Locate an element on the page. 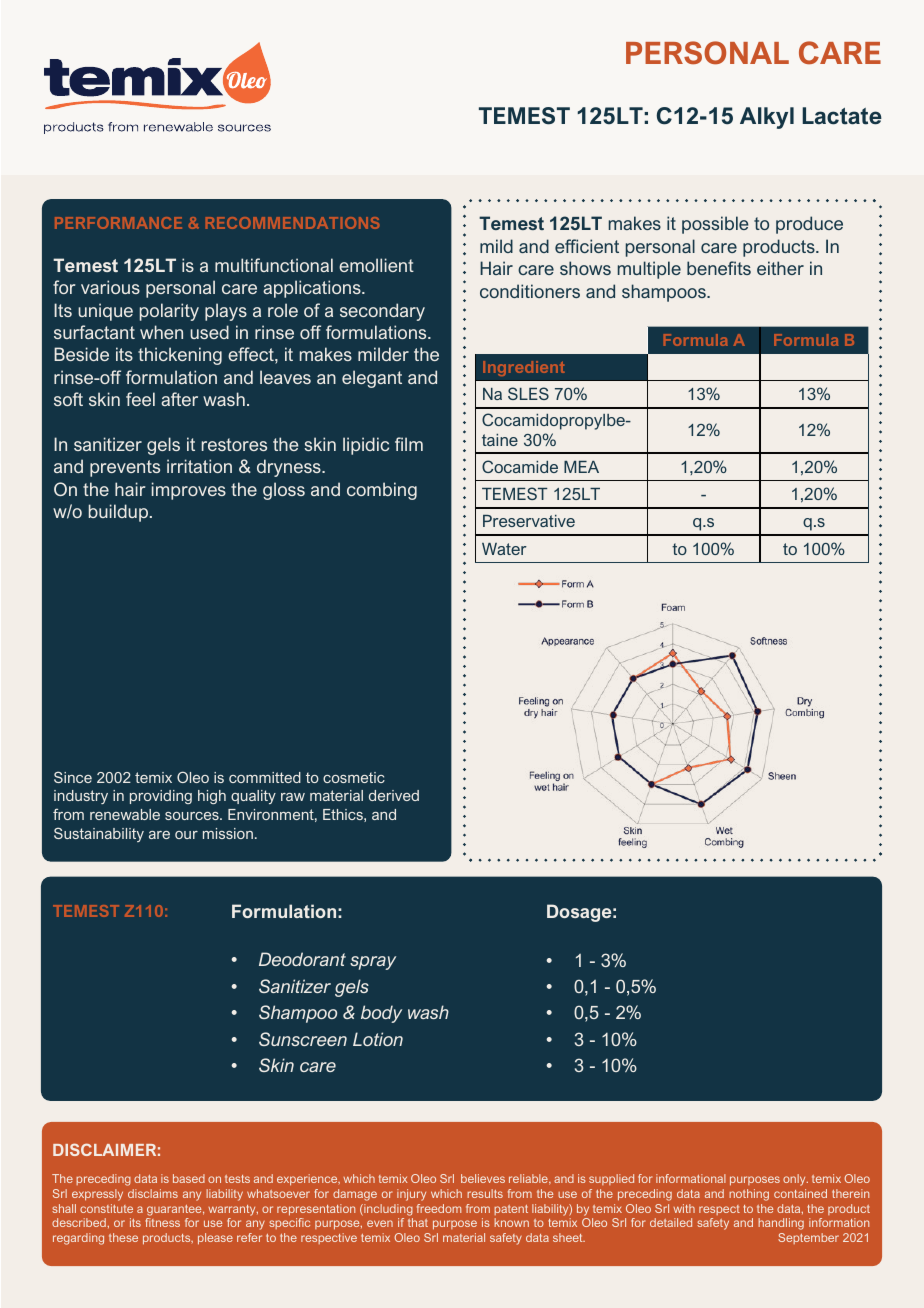 This document has height=1308, width=924. disclaims is located at coordinates (153, 1193).
